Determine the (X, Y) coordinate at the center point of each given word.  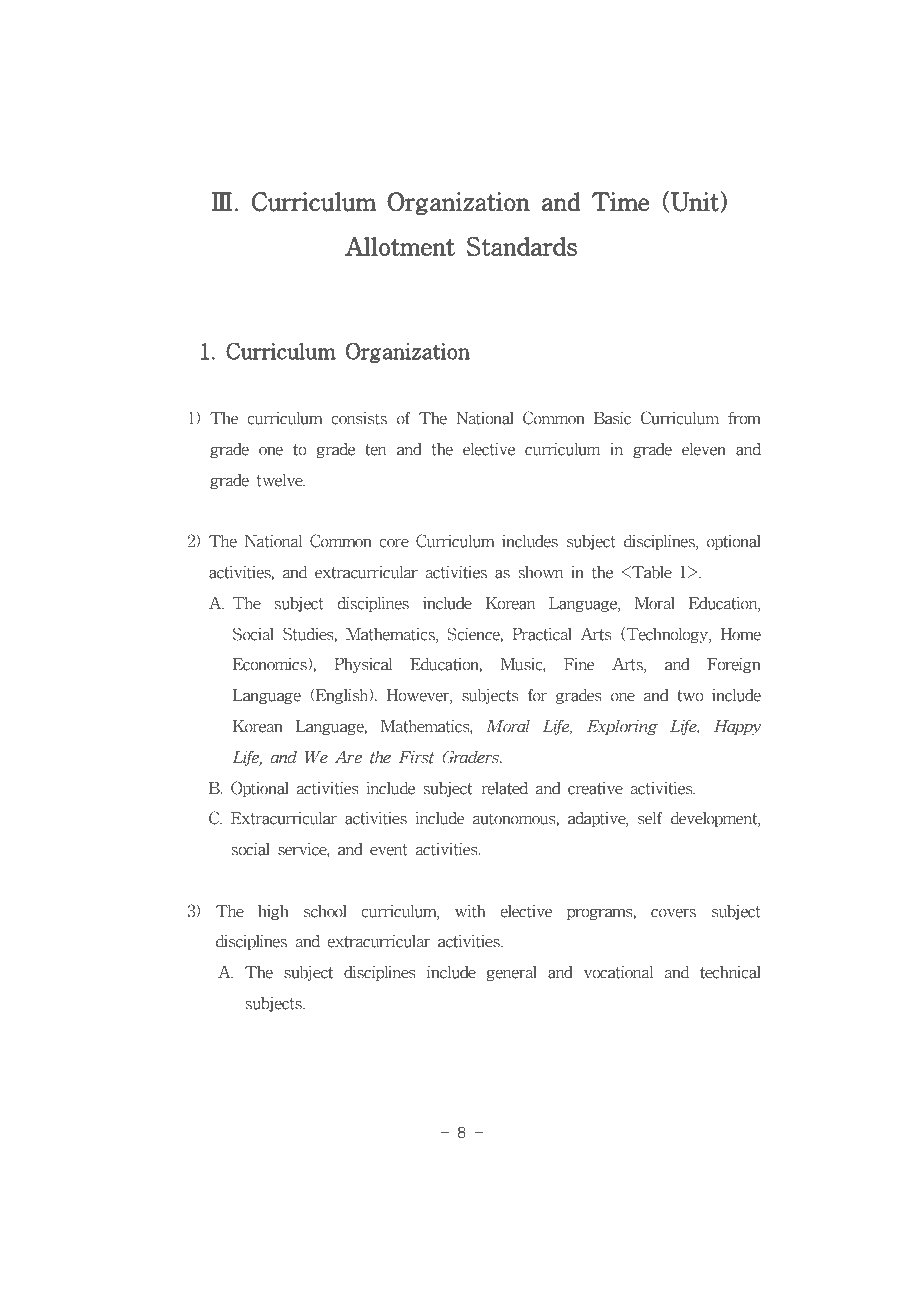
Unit (695, 202)
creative (595, 788)
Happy (737, 727)
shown (541, 572)
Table (651, 572)
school (325, 911)
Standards (522, 246)
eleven (704, 449)
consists (359, 418)
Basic (612, 418)
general (511, 973)
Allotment (400, 246)
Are (348, 757)
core (394, 543)
